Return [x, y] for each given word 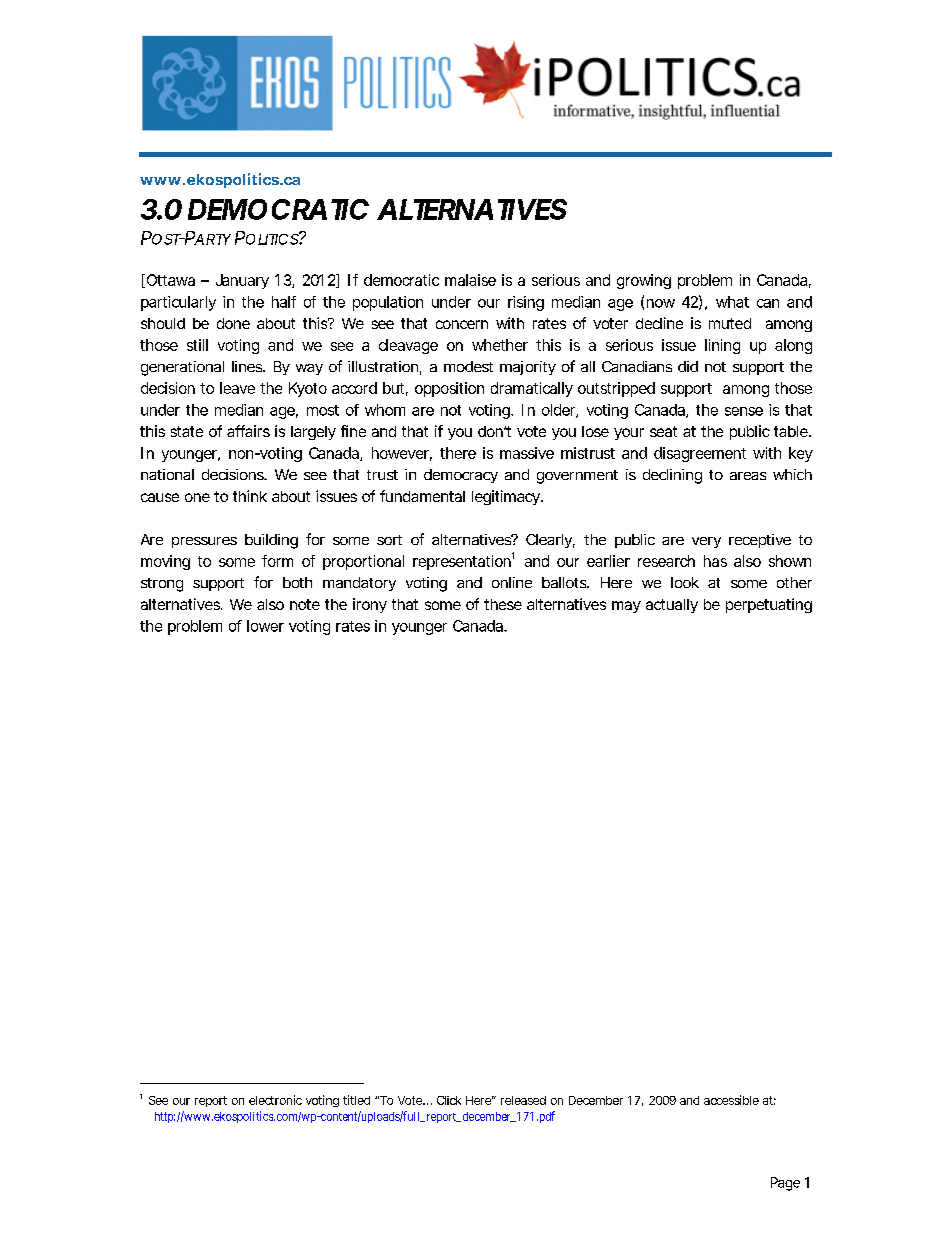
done [233, 323]
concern [462, 324]
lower [265, 626]
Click [449, 1100]
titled [356, 1100]
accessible [731, 1100]
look [685, 582]
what [732, 302]
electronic [275, 1100]
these [503, 604]
